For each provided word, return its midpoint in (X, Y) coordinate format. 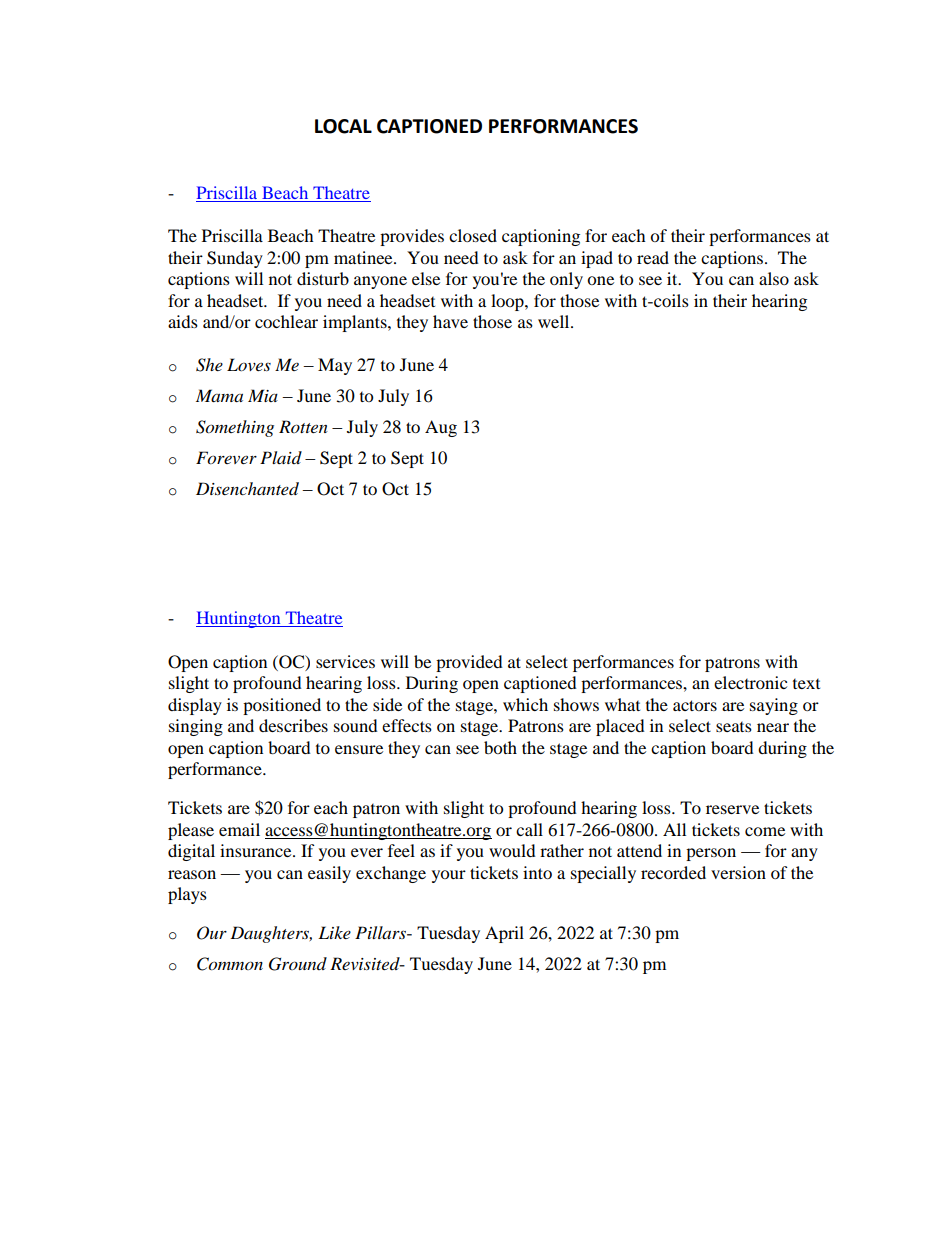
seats (734, 727)
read (653, 257)
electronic (750, 682)
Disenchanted (247, 489)
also (774, 278)
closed (473, 235)
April (504, 934)
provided (469, 663)
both (500, 747)
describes (293, 725)
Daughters (271, 934)
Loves (249, 364)
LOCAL (343, 126)
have (450, 321)
